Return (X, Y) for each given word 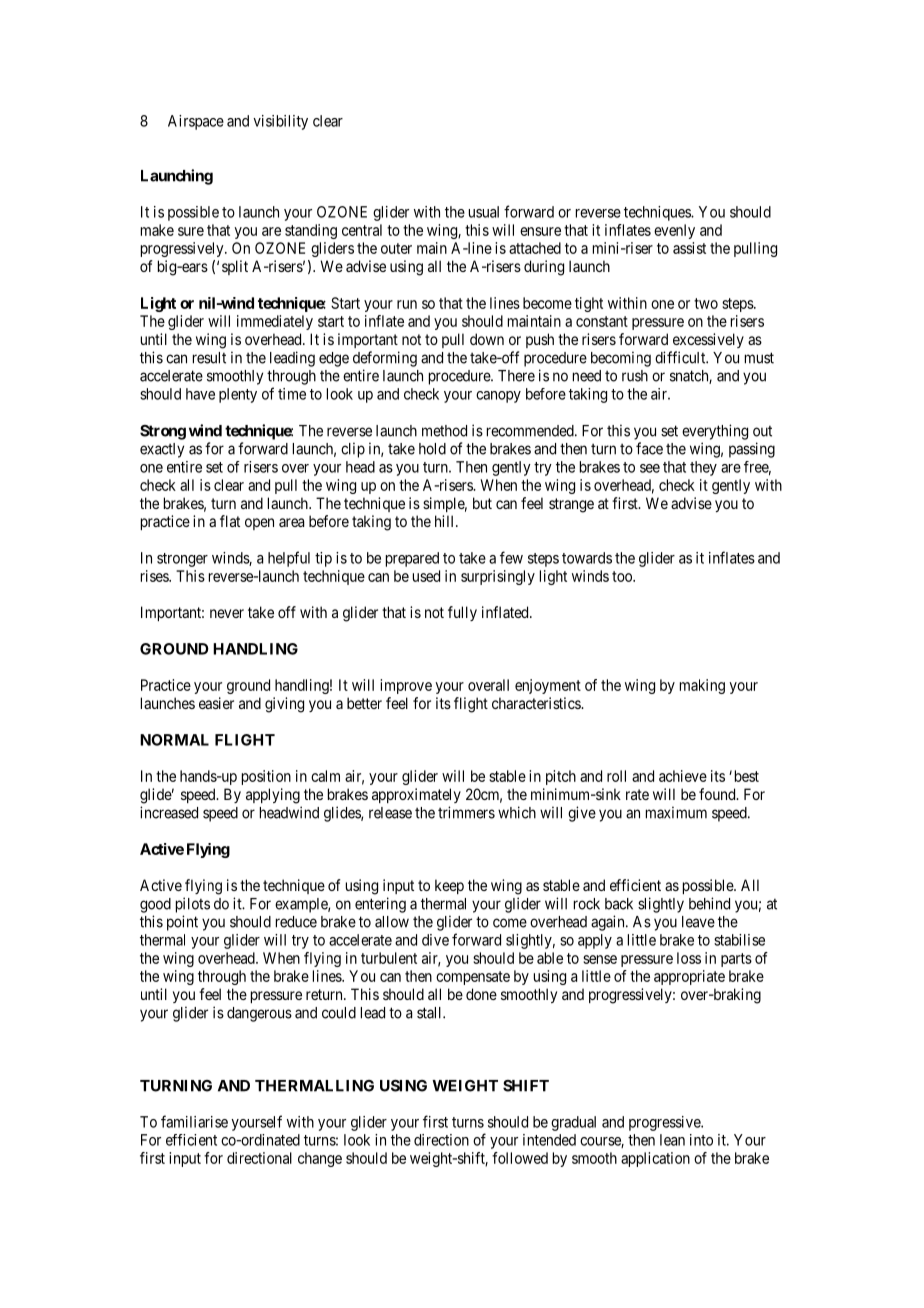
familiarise (194, 1121)
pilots (193, 905)
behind (709, 903)
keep (449, 886)
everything (715, 432)
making (702, 686)
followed (520, 1158)
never (227, 613)
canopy (498, 397)
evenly (674, 231)
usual (484, 212)
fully (462, 613)
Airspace (196, 122)
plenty (238, 395)
